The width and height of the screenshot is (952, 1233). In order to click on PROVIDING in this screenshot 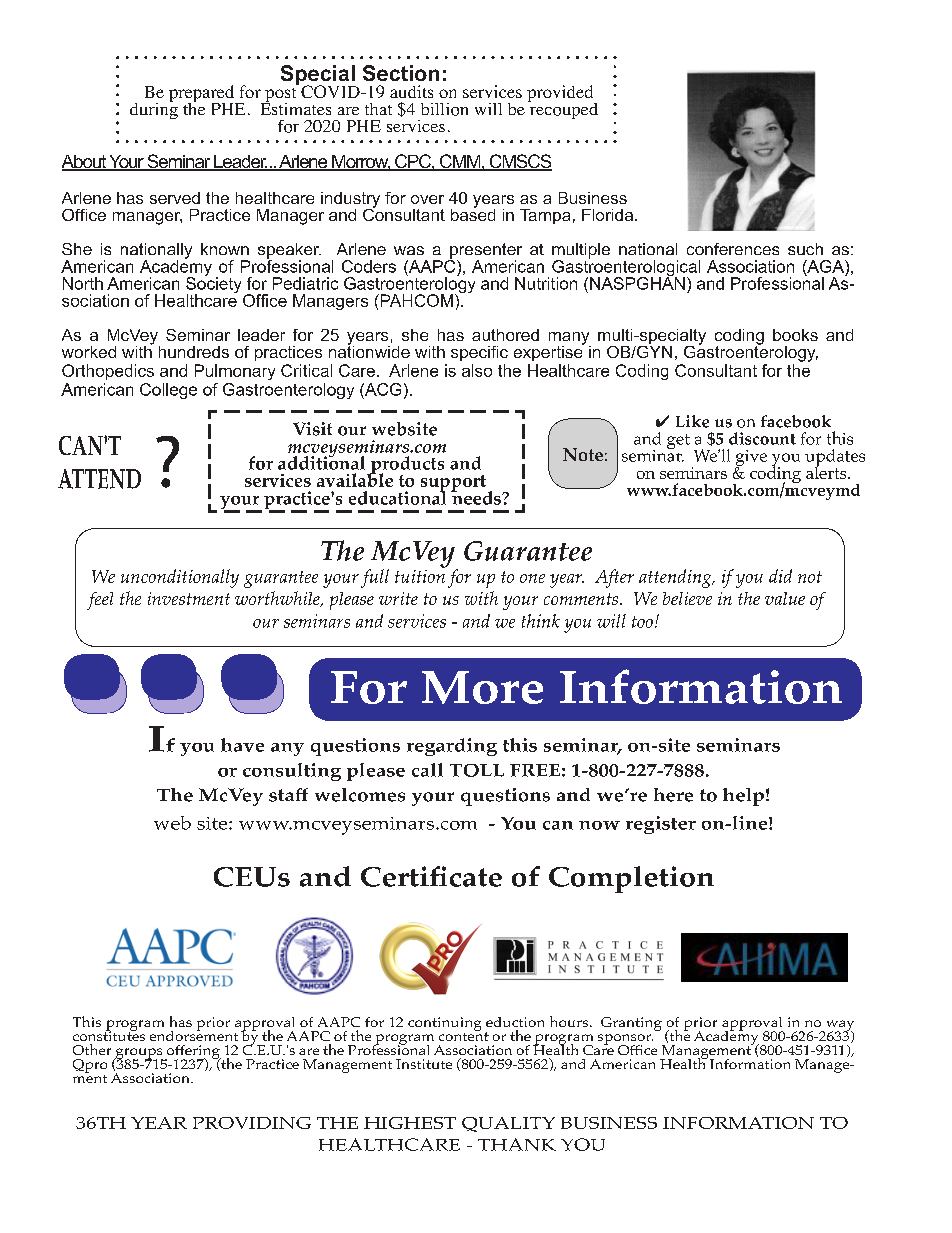, I will do `click(252, 1123)`.
